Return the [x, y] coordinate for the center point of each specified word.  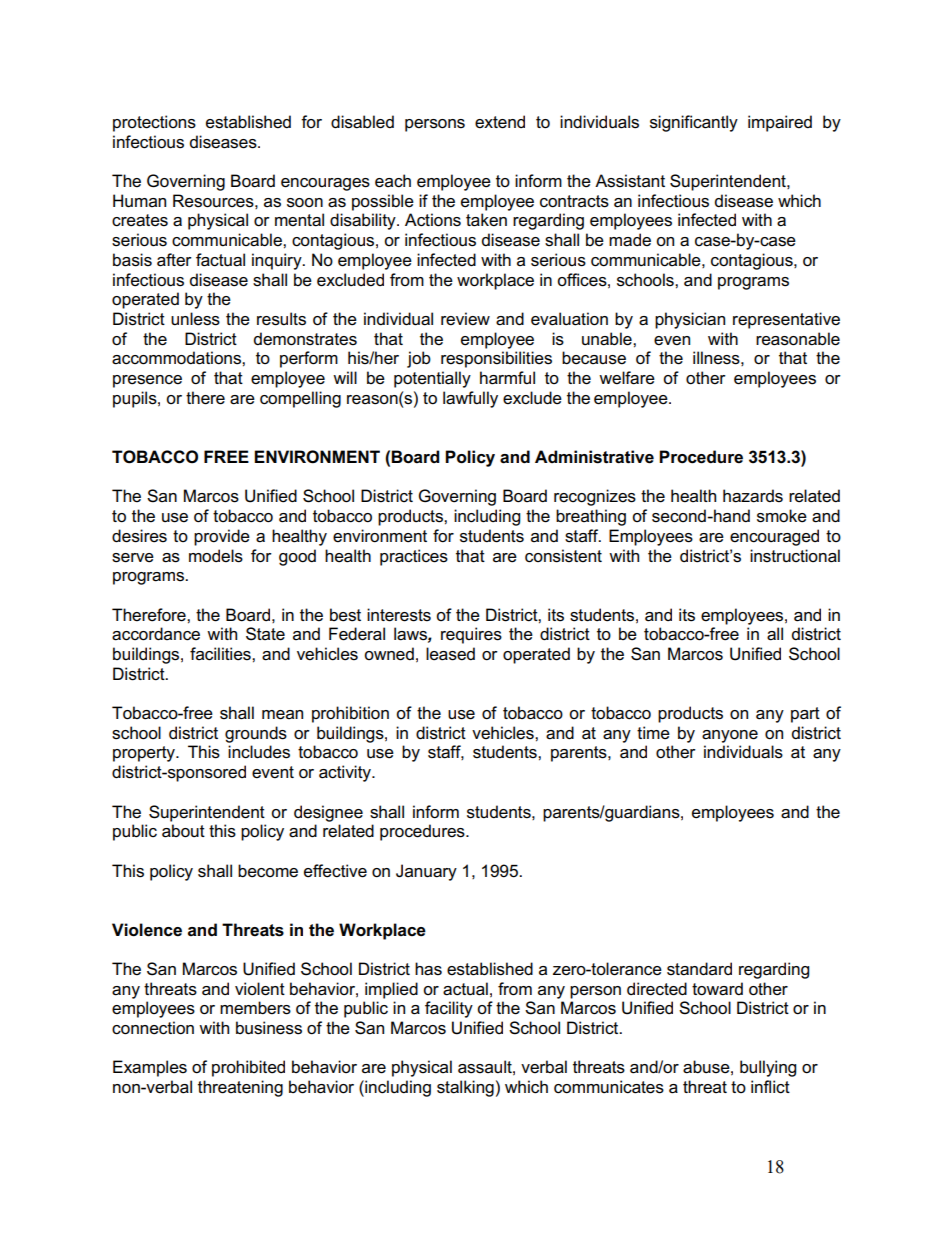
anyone [730, 736]
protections [154, 123]
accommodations [177, 358]
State [265, 634]
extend [500, 122]
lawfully [470, 399]
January [426, 872]
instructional [795, 556]
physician [690, 320]
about [183, 831]
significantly [694, 123]
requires [471, 635]
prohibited [248, 1068]
